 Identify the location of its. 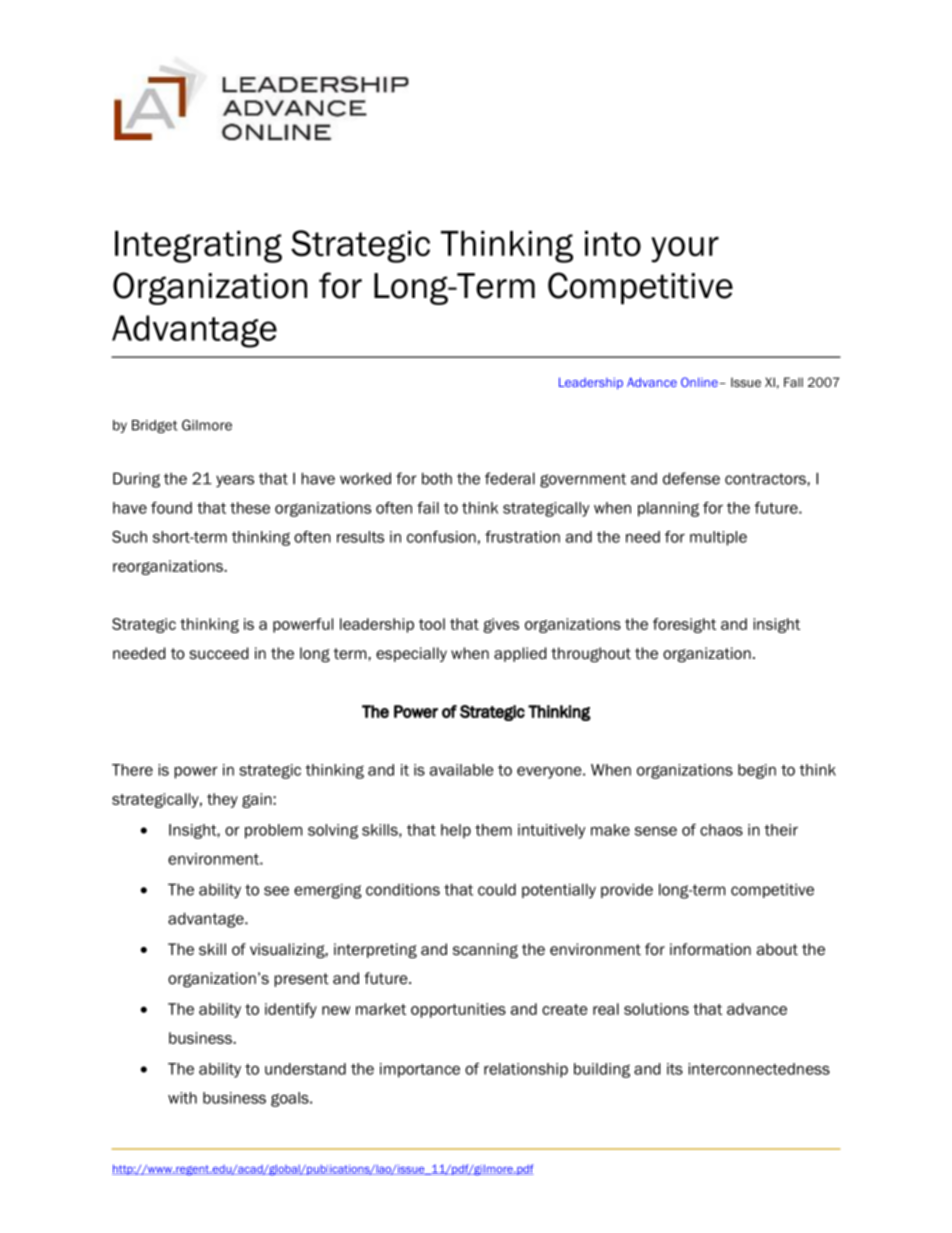
(675, 1069).
